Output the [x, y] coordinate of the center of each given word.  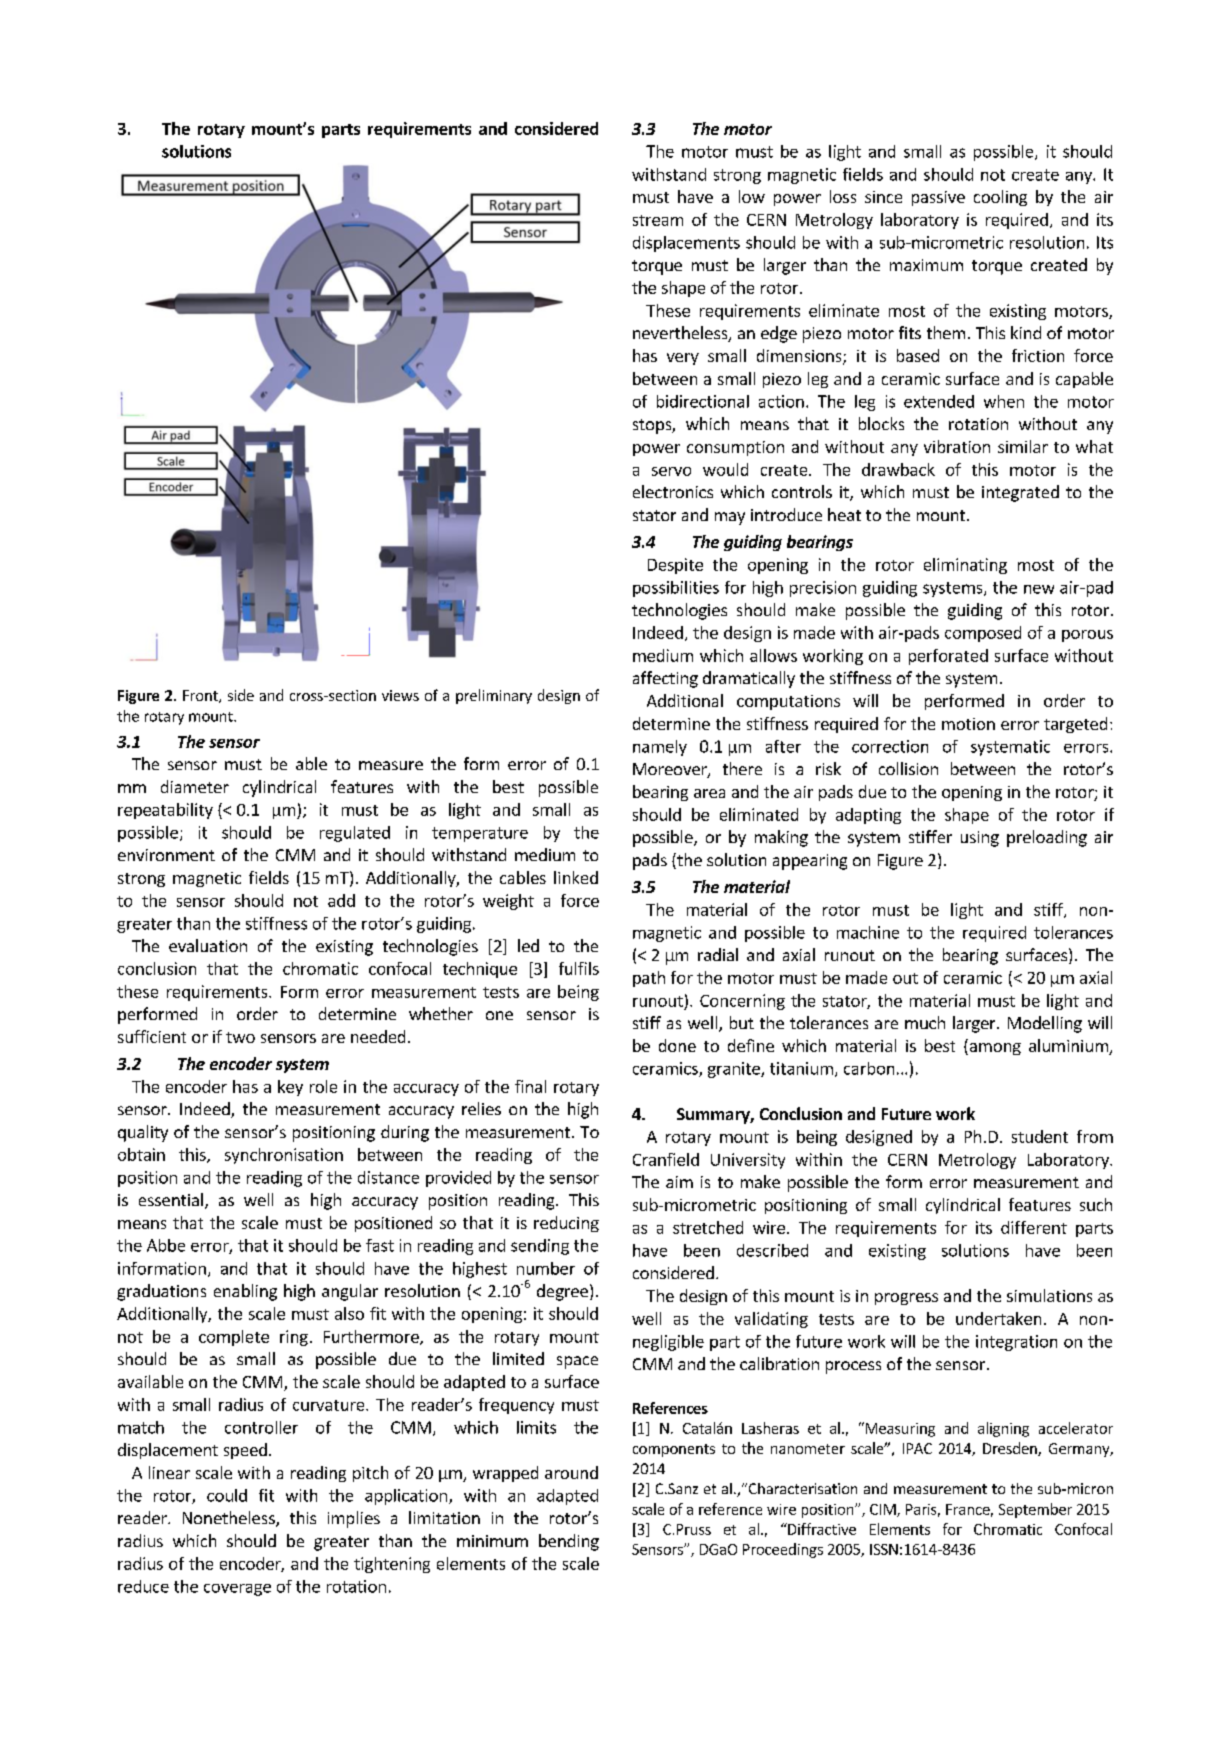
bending [569, 1542]
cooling [1000, 198]
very [683, 359]
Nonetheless [230, 1519]
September [1035, 1510]
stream [658, 220]
